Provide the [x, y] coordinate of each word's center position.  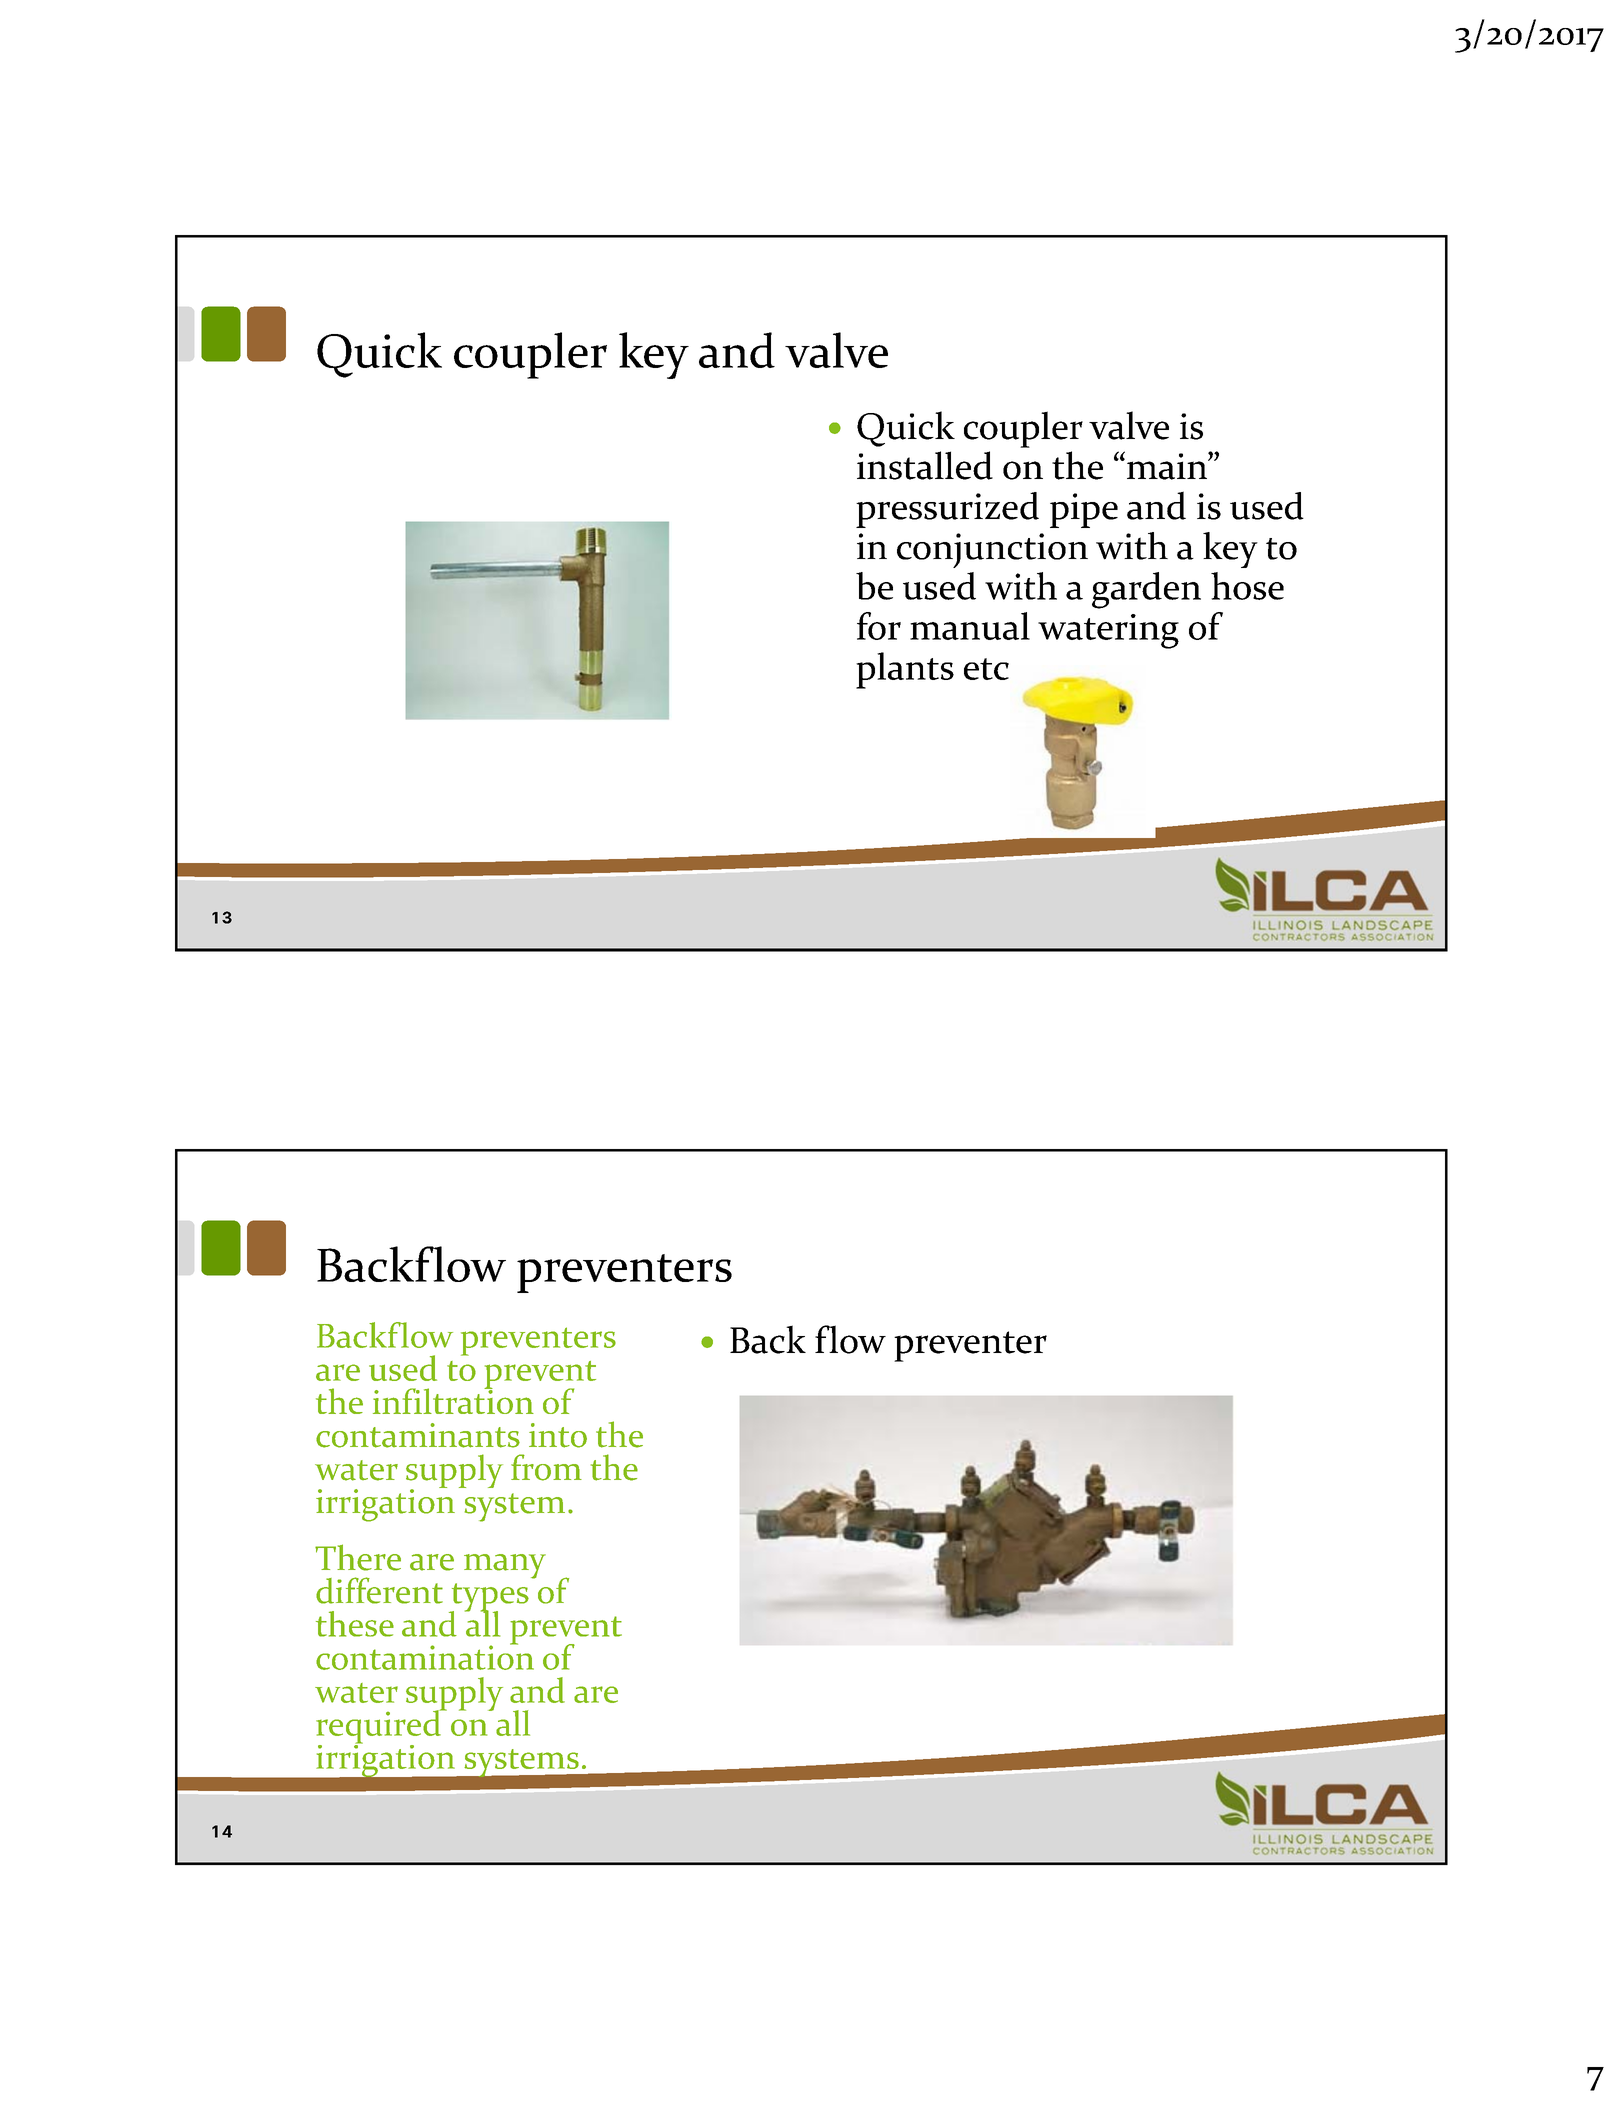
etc [986, 669]
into [558, 1435]
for [879, 626]
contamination [425, 1656]
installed [925, 465]
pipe [1084, 510]
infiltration [453, 1400]
